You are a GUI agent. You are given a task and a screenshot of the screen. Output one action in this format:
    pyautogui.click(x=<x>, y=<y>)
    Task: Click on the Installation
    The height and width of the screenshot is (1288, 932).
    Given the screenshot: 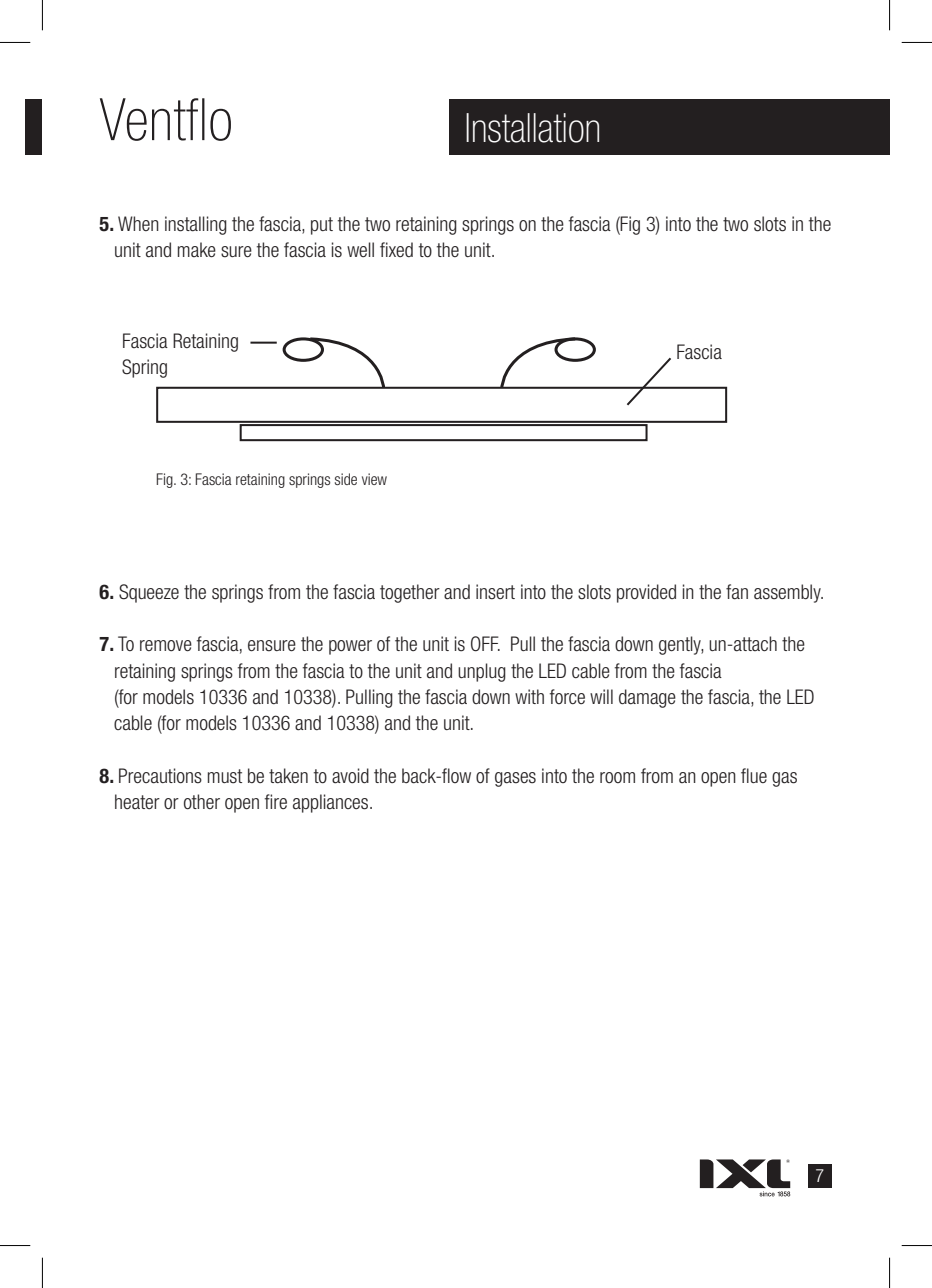 What is the action you would take?
    pyautogui.click(x=532, y=128)
